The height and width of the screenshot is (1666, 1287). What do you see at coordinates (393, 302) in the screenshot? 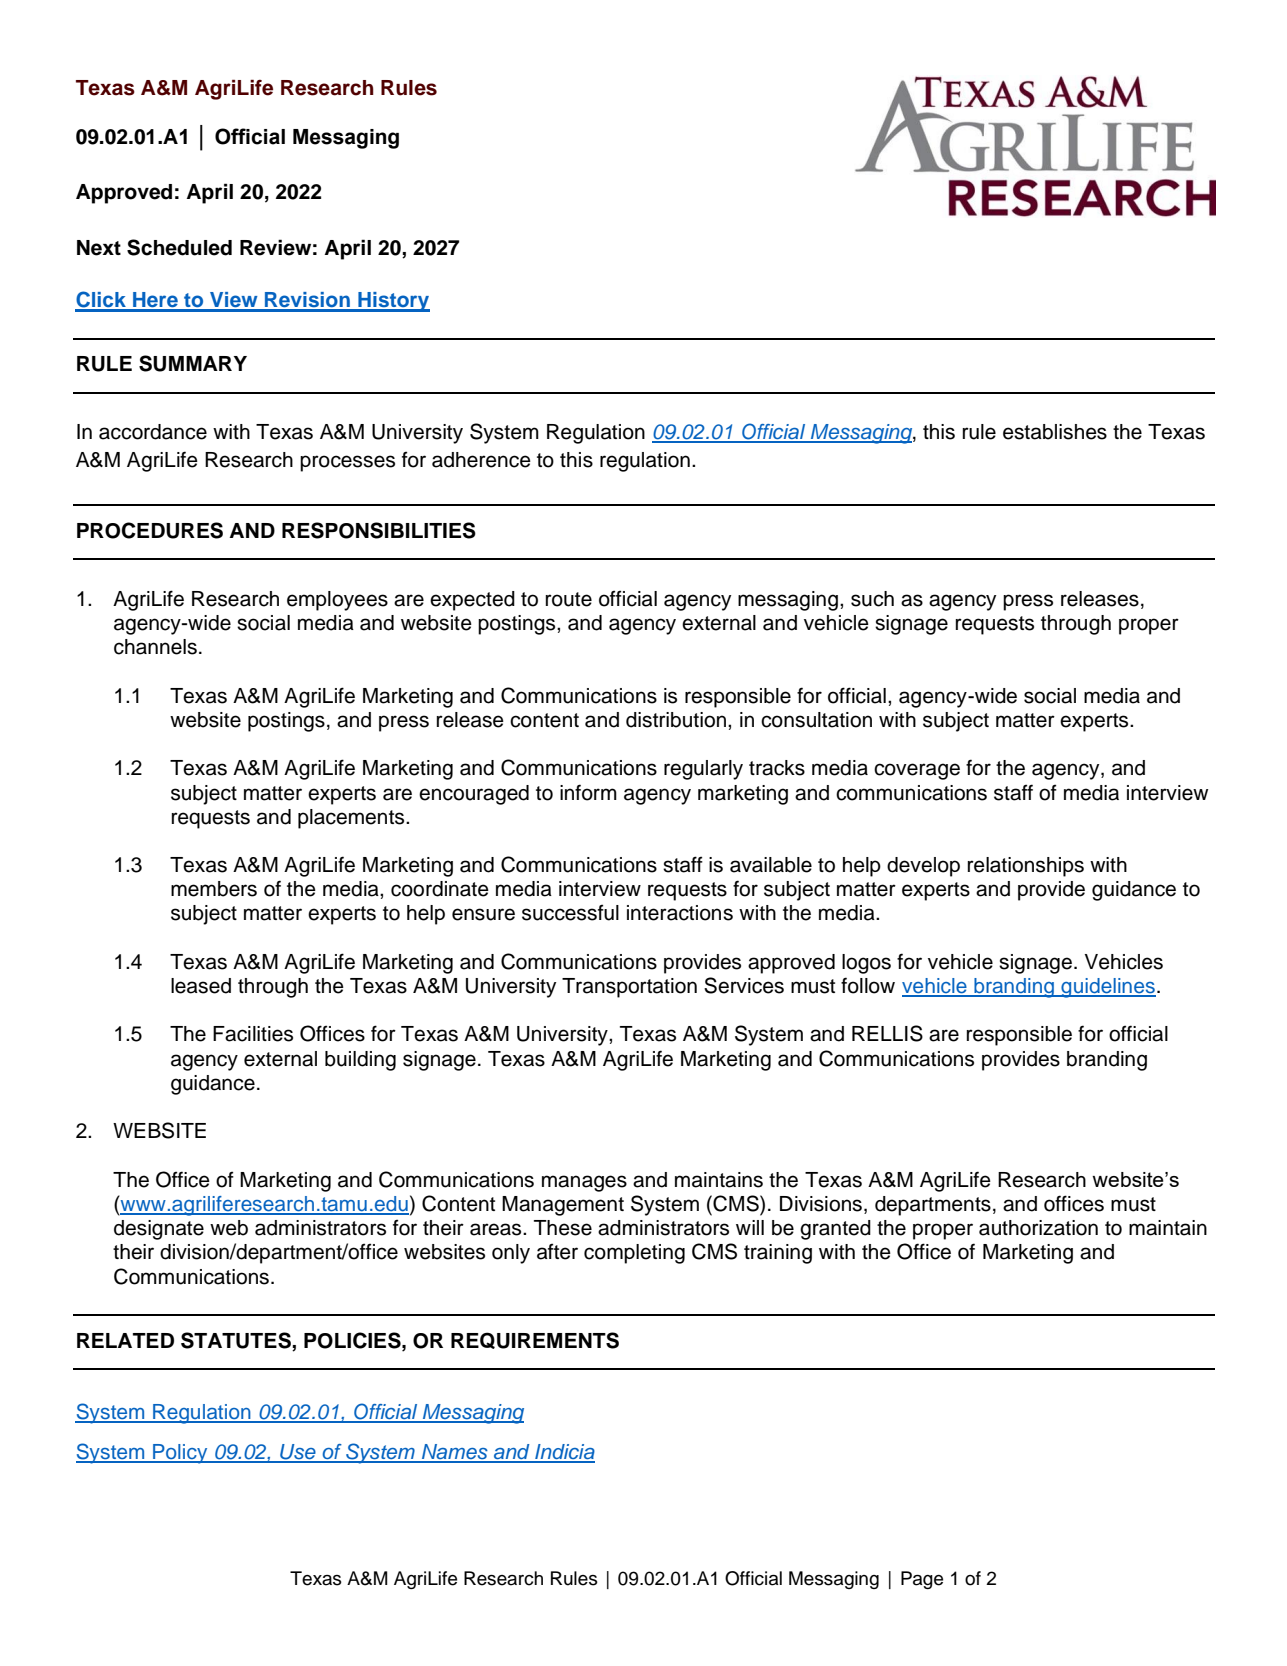
I see `History` at bounding box center [393, 302].
